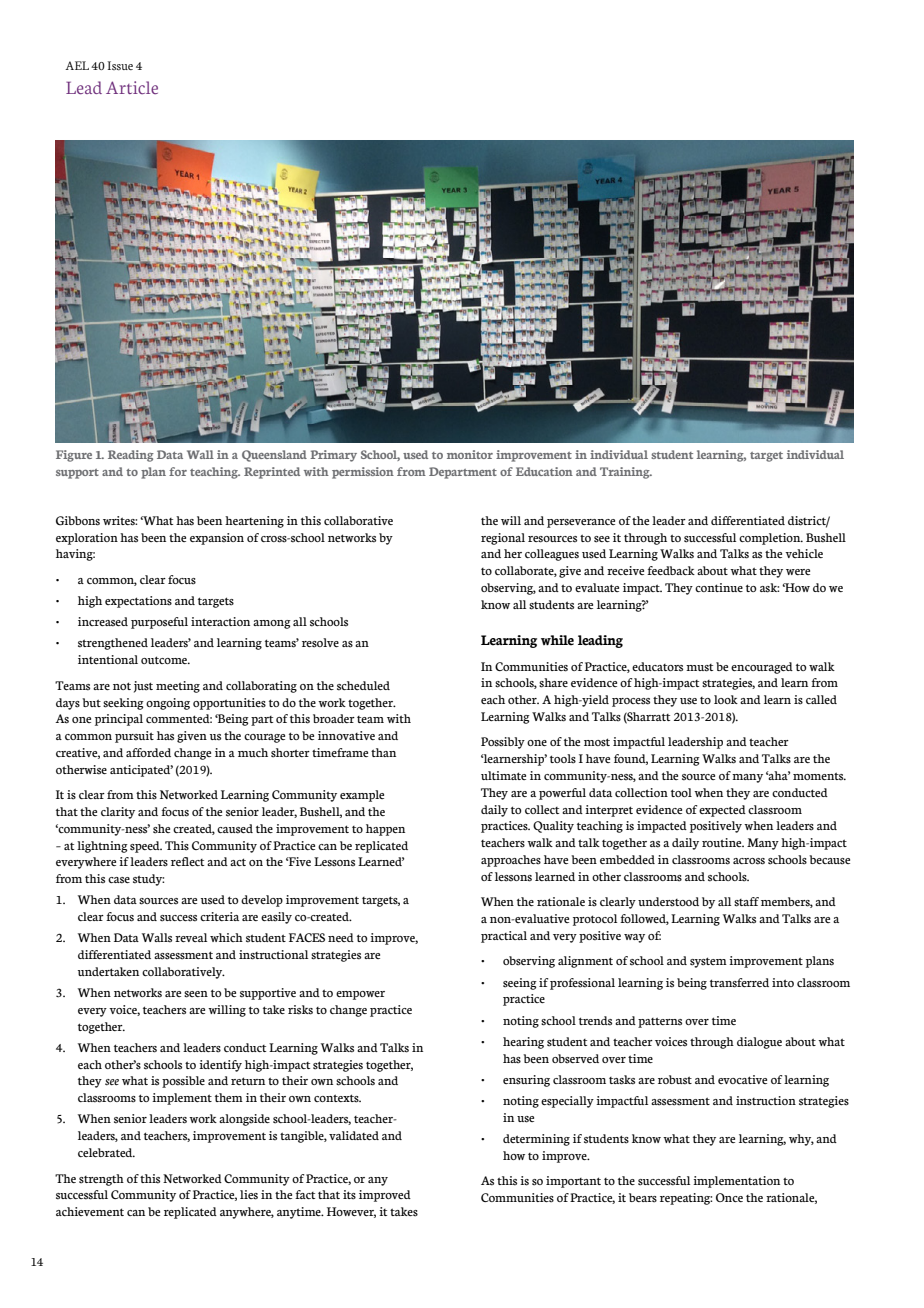 The width and height of the screenshot is (924, 1308). What do you see at coordinates (120, 66) in the screenshot?
I see `Issue` at bounding box center [120, 66].
